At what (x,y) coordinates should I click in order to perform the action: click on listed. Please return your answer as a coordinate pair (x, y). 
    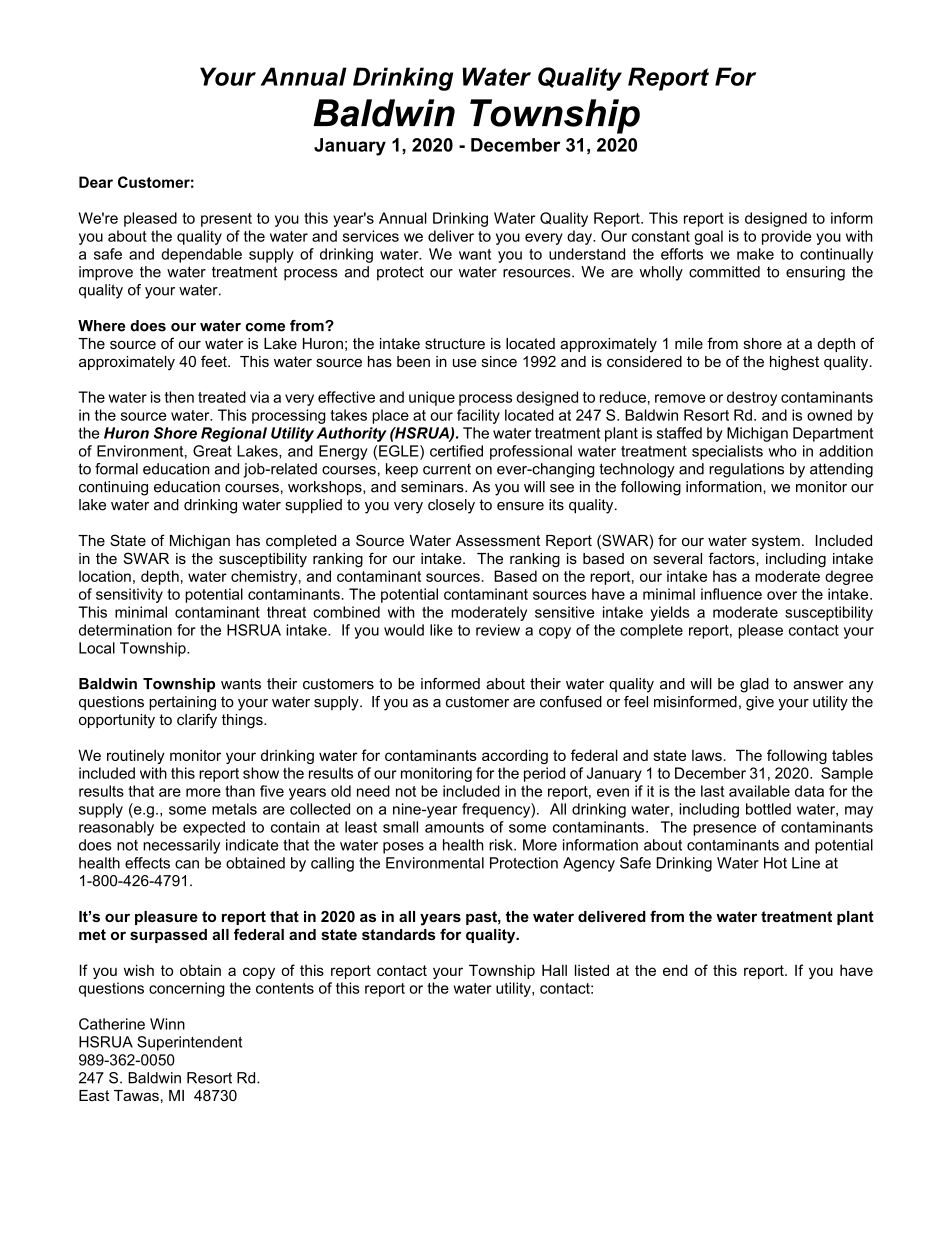
    Looking at the image, I should click on (592, 970).
